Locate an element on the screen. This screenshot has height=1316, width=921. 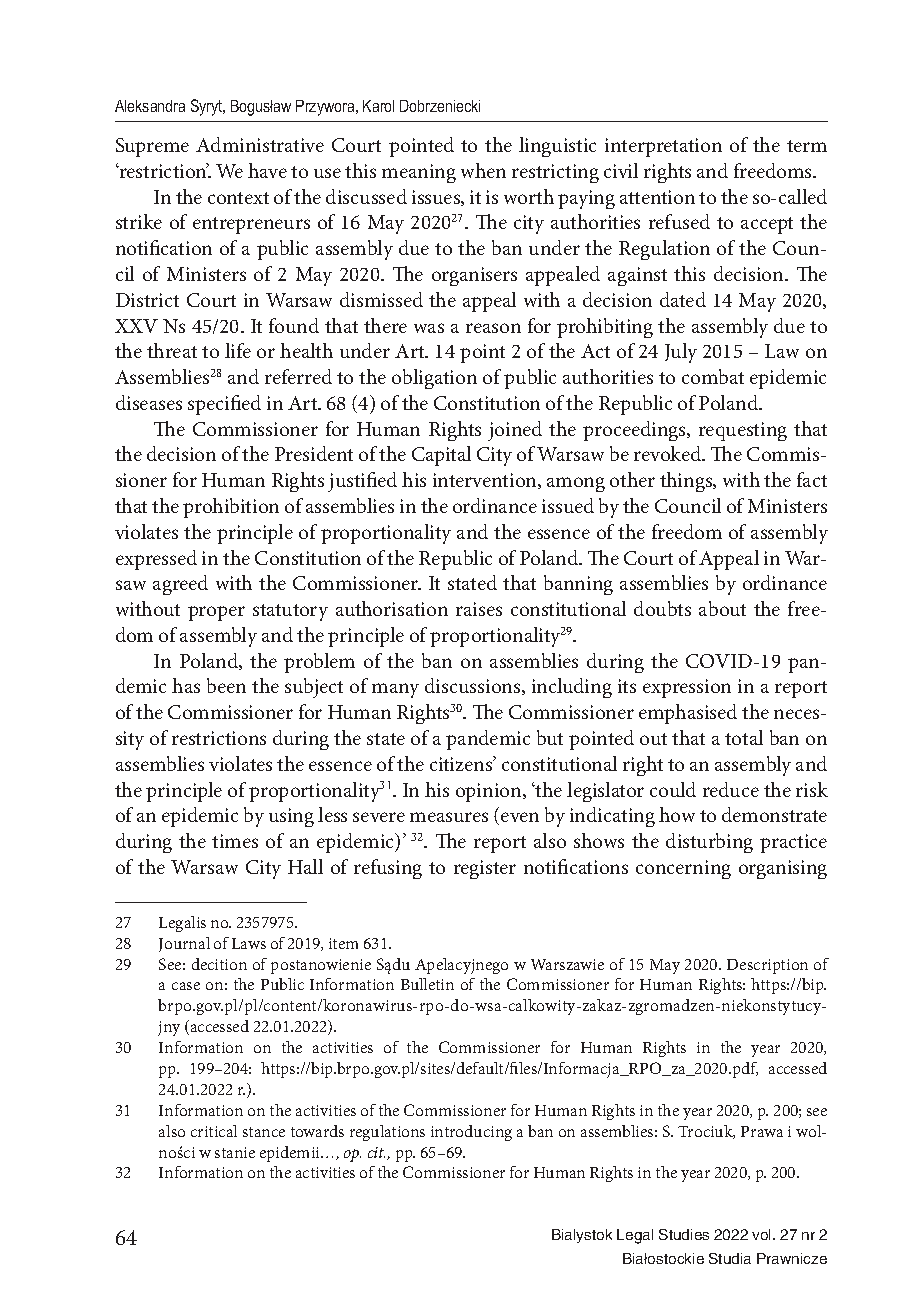
Description is located at coordinates (767, 966).
